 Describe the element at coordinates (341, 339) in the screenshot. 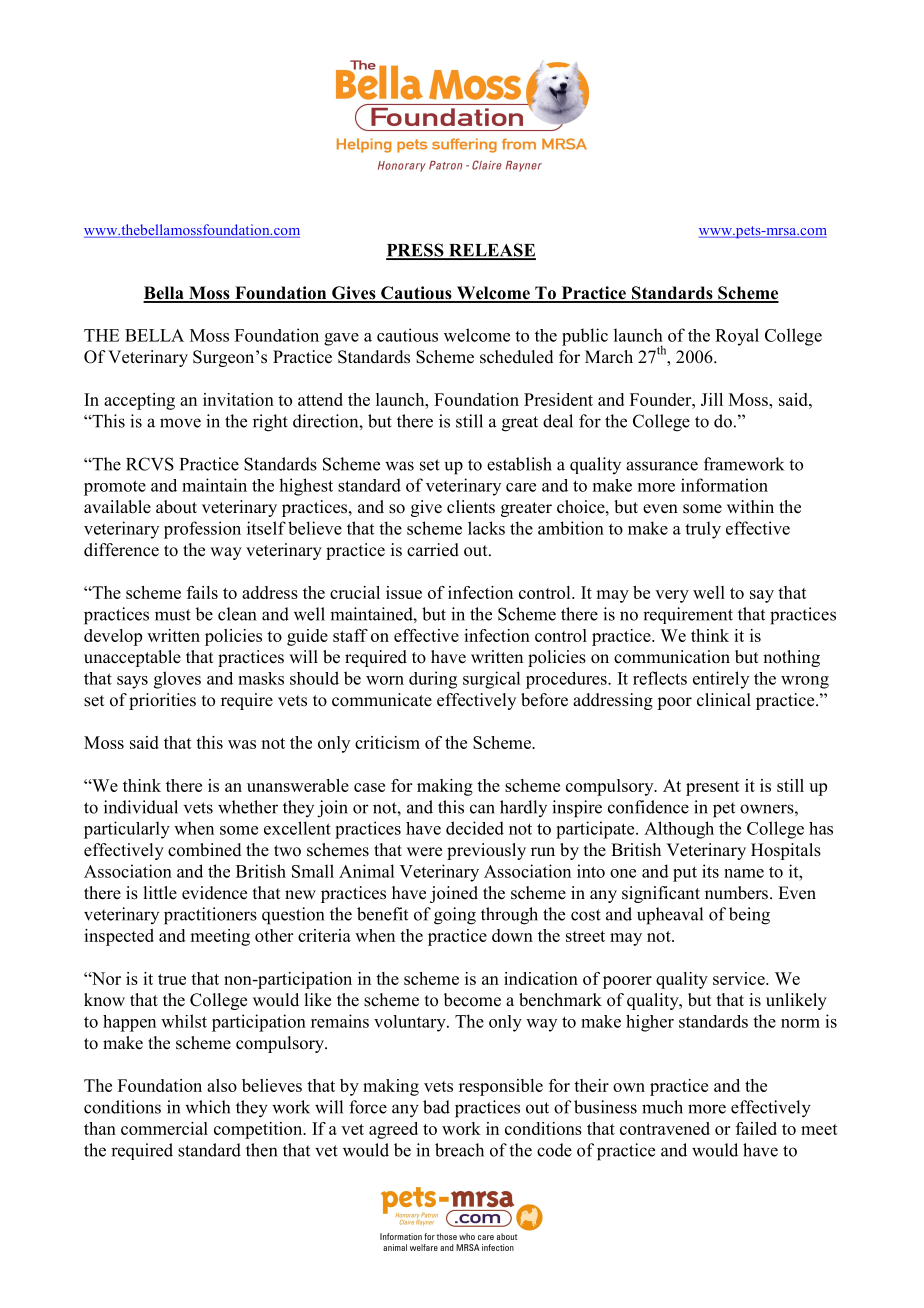

I see `gave` at that location.
